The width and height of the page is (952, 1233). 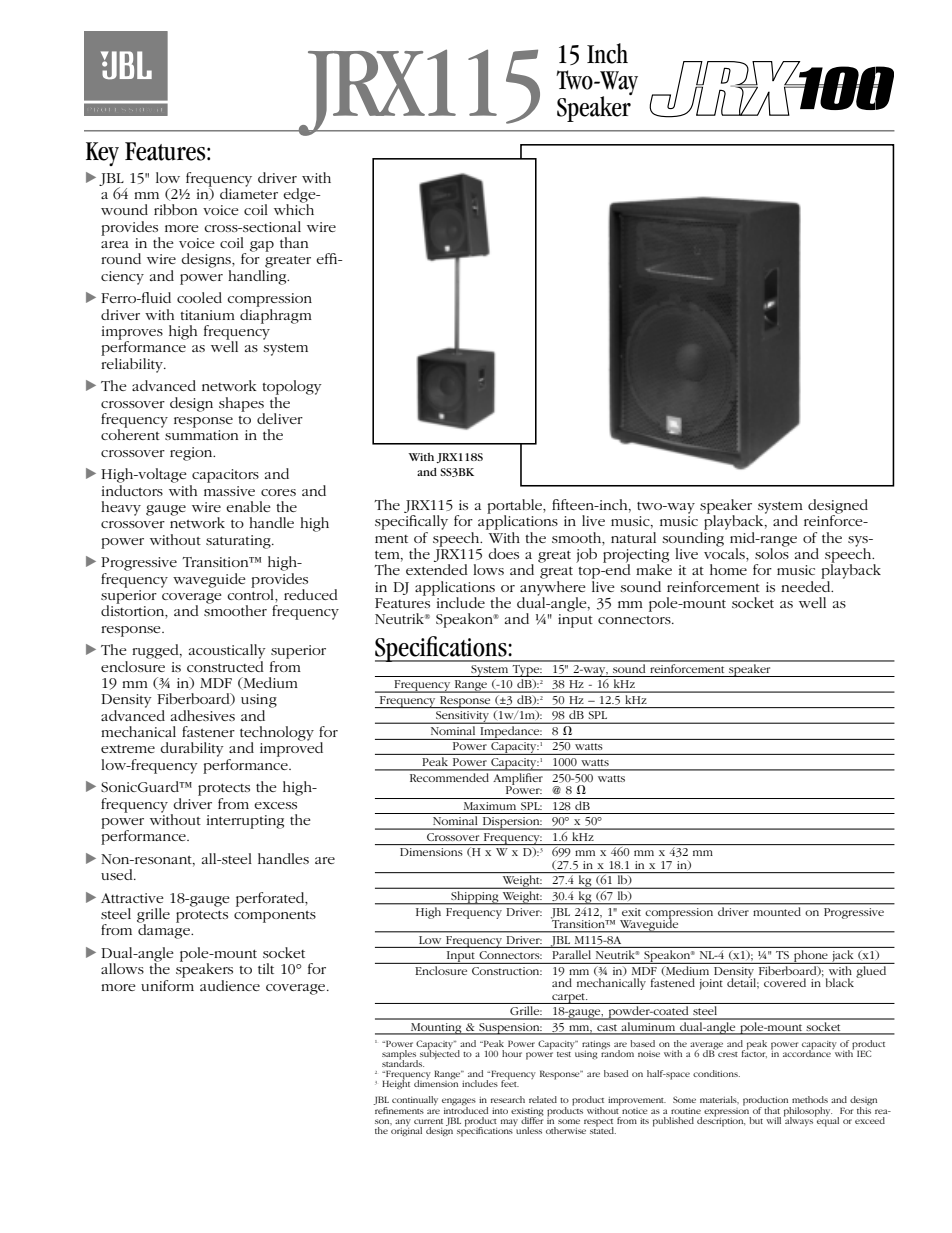 What do you see at coordinates (500, 1111) in the page?
I see `into` at bounding box center [500, 1111].
